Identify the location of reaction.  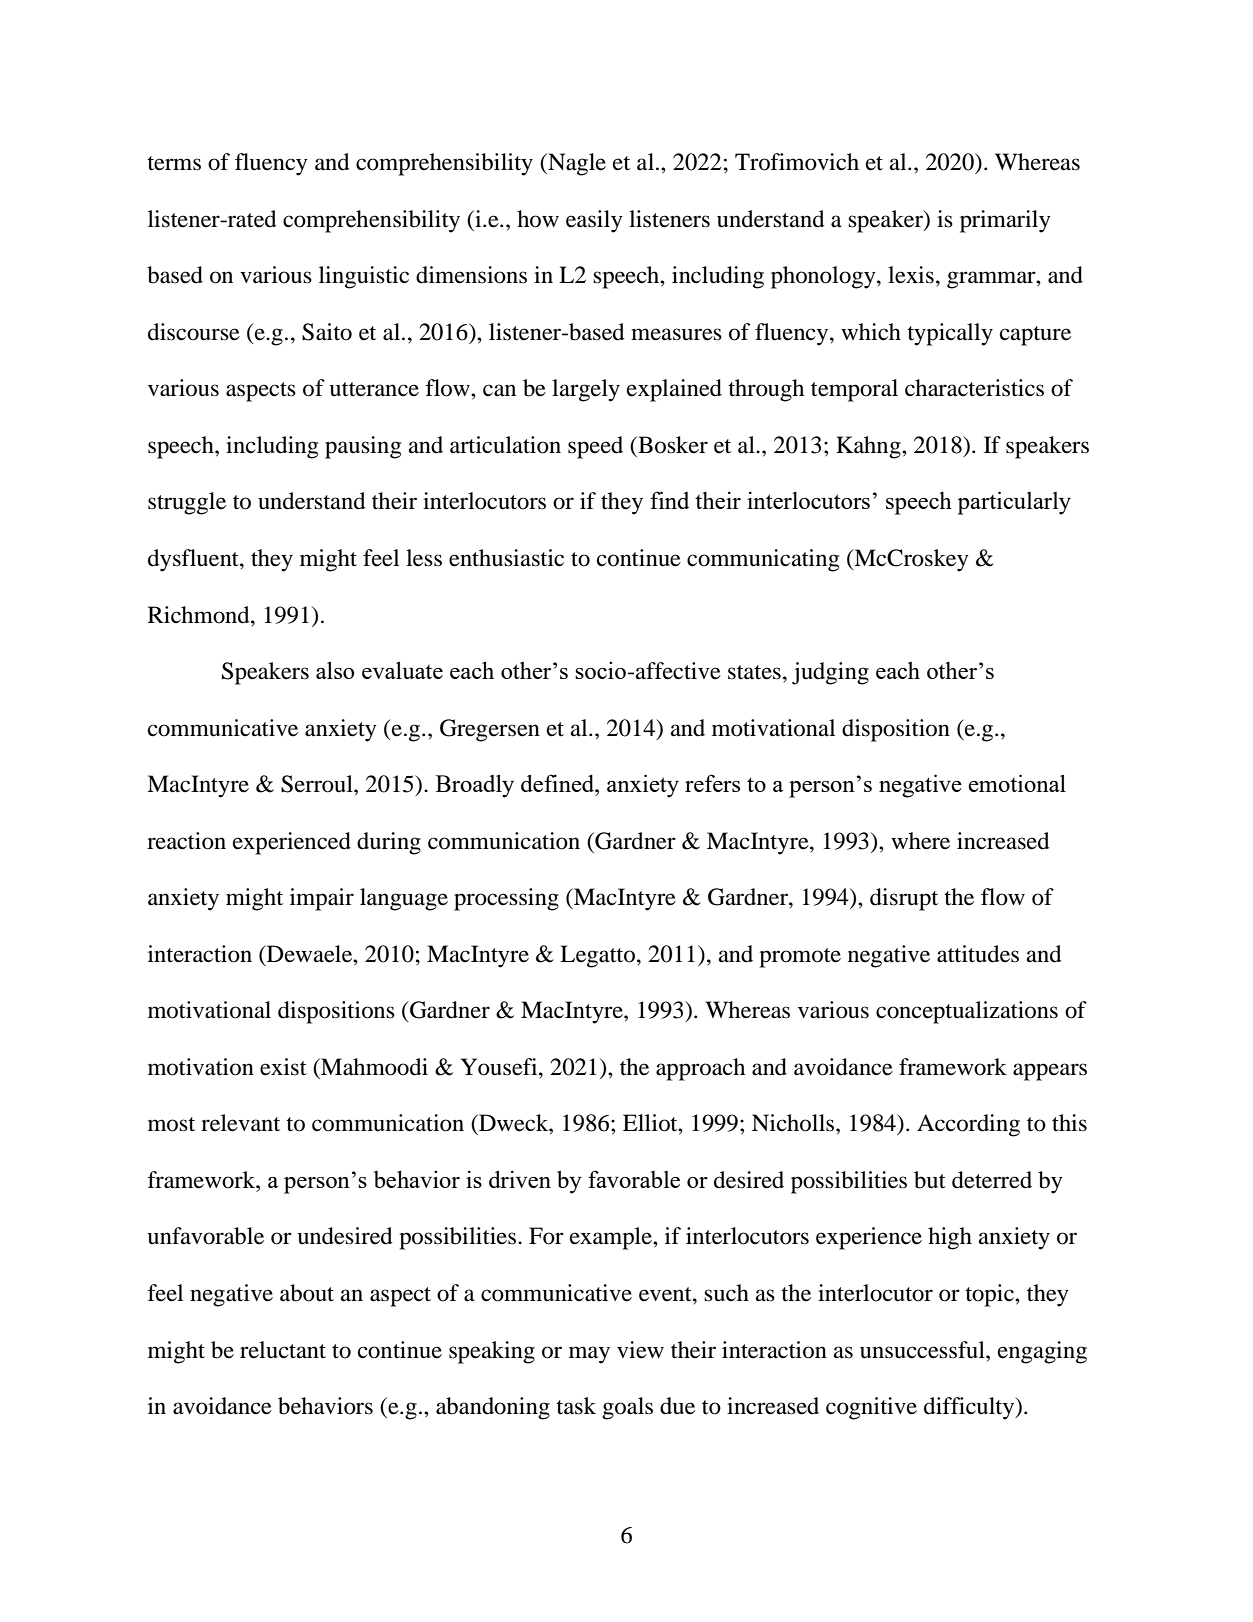
(186, 841).
